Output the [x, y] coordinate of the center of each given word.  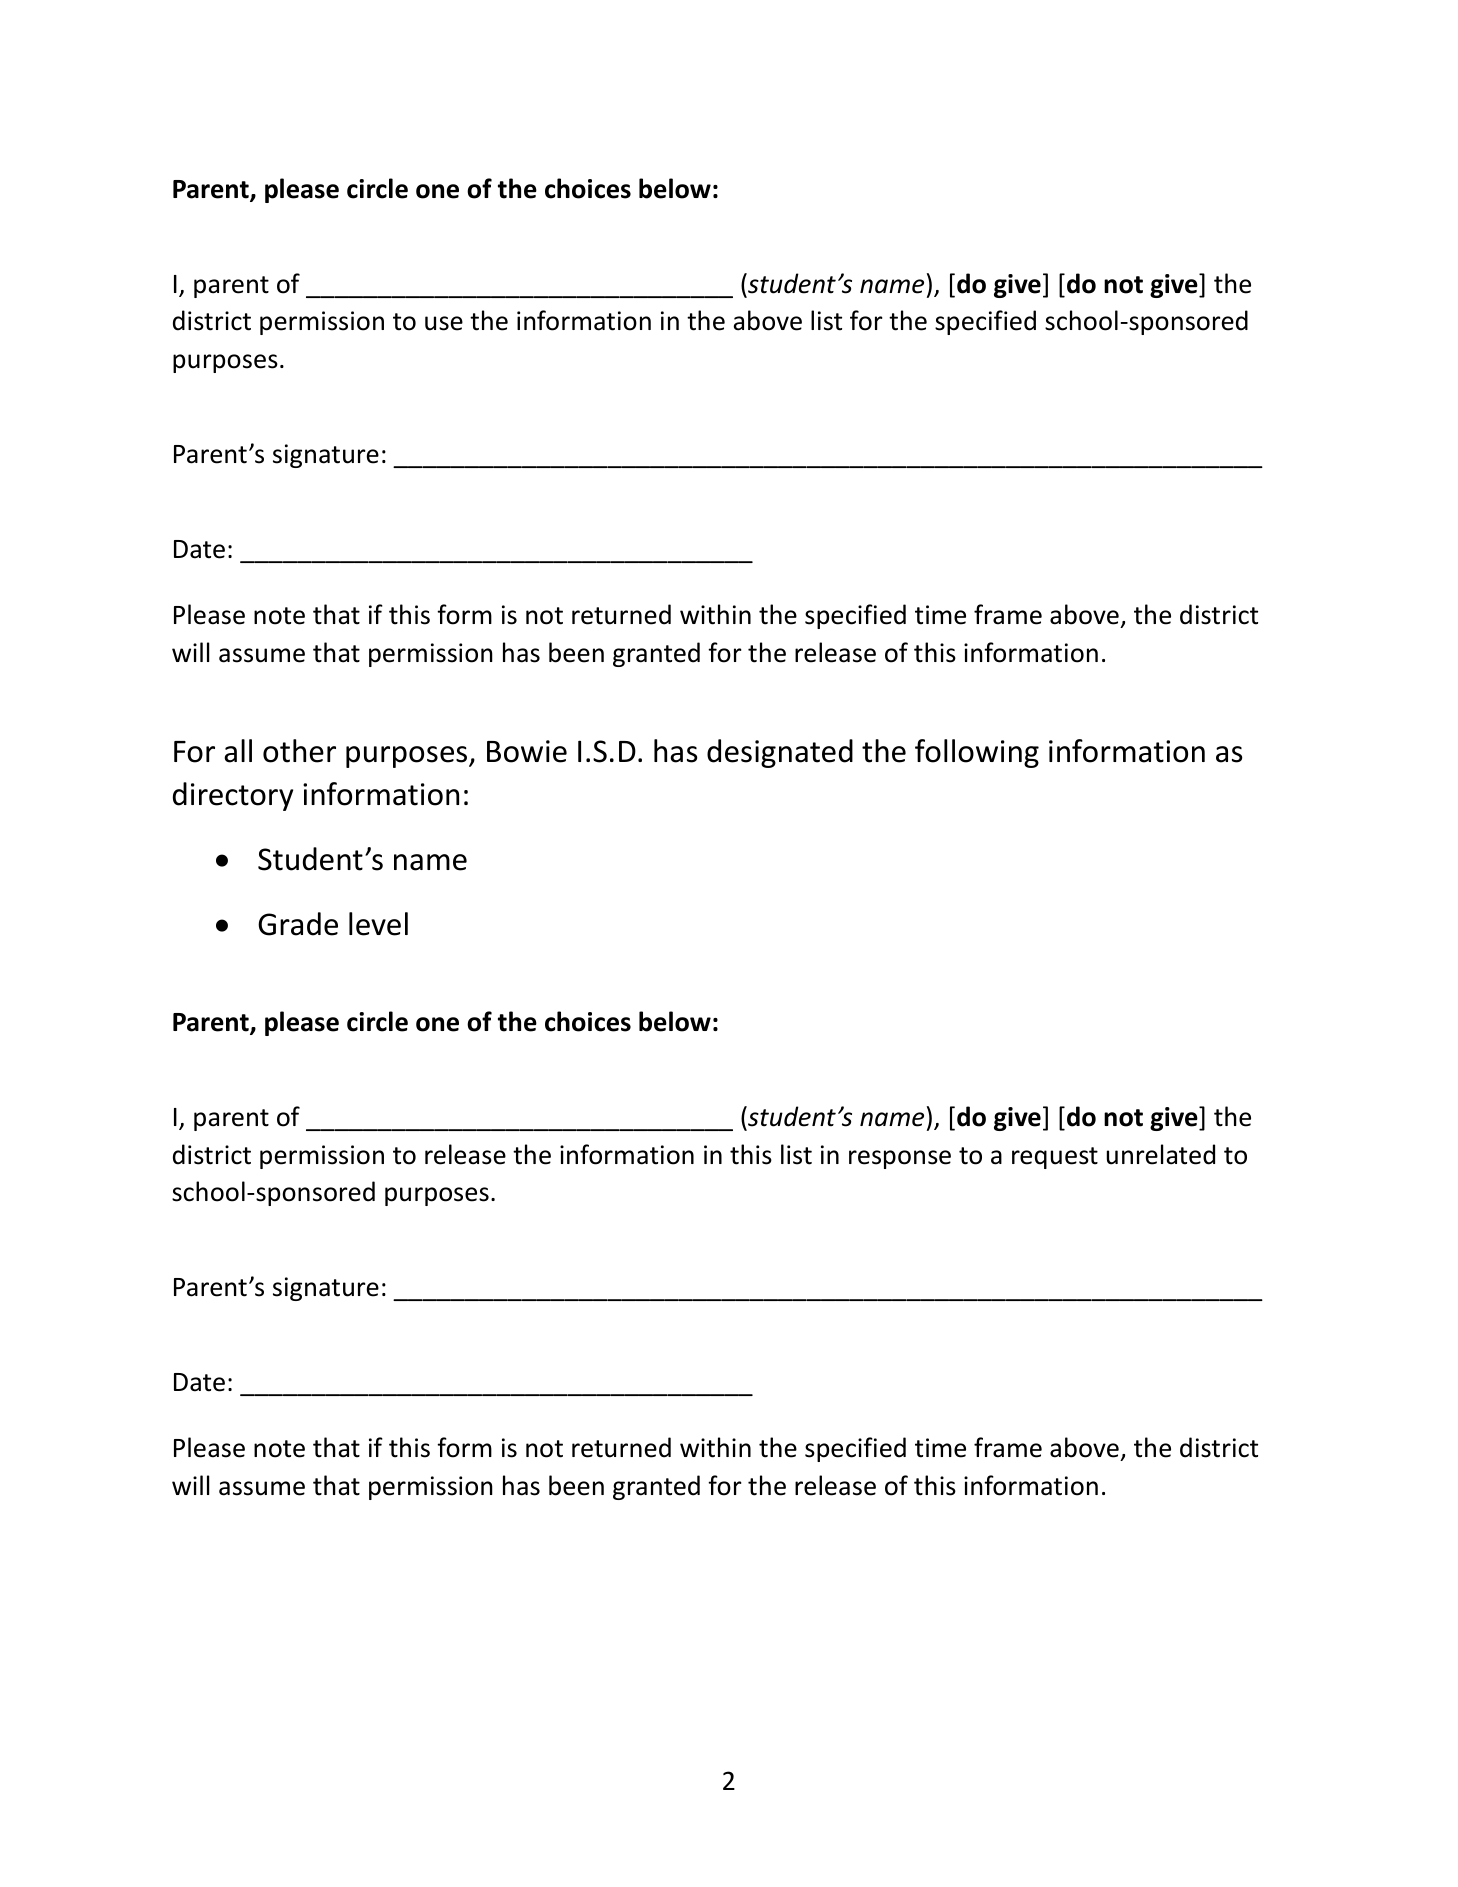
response [900, 1159]
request [1055, 1158]
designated [780, 753]
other [299, 751]
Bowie [527, 751]
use [444, 323]
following [977, 753]
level [378, 924]
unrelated [1161, 1154]
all [238, 751]
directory [233, 796]
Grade [298, 924]
